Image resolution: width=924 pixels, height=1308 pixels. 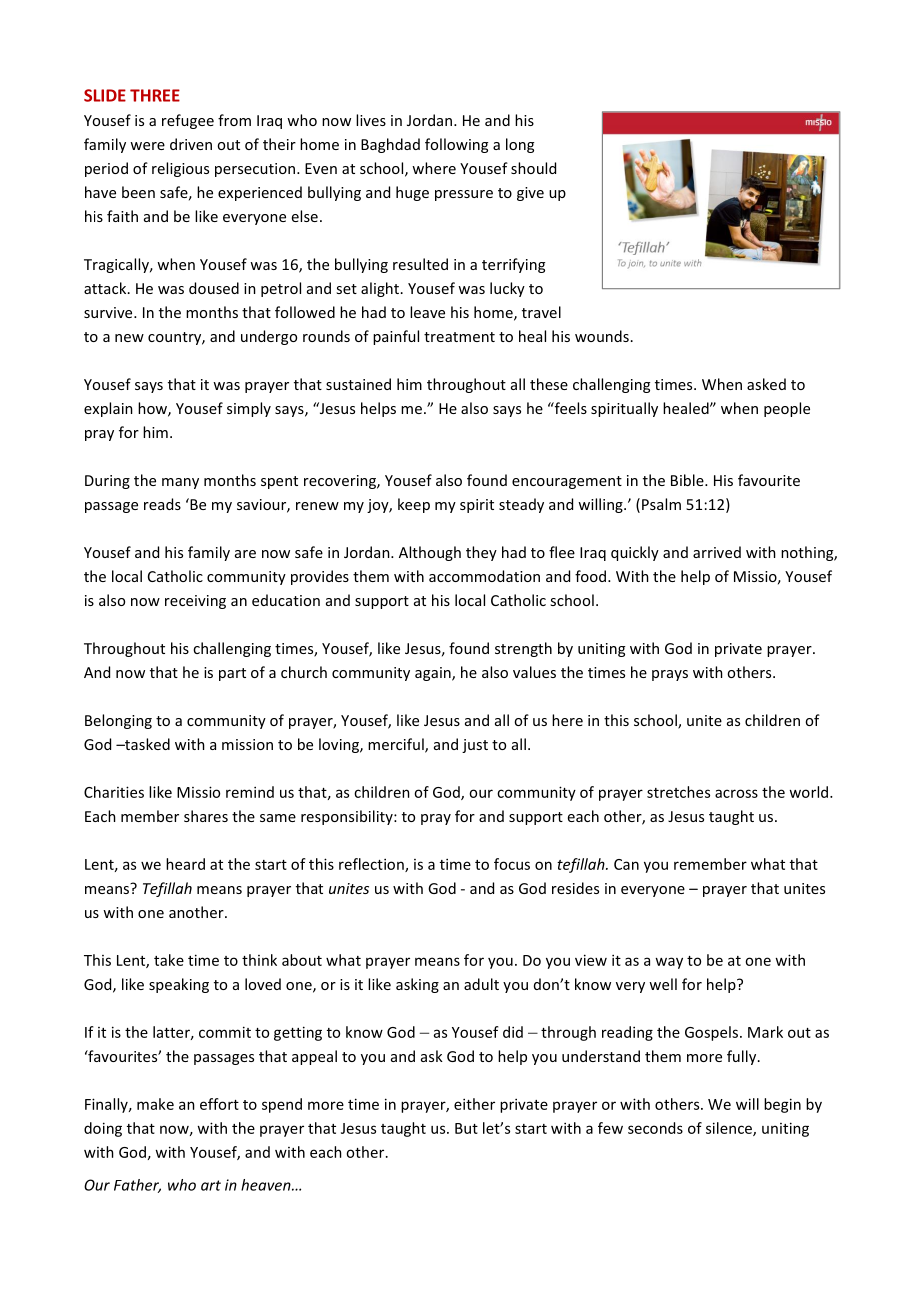 What do you see at coordinates (137, 1186) in the screenshot?
I see `Father` at bounding box center [137, 1186].
